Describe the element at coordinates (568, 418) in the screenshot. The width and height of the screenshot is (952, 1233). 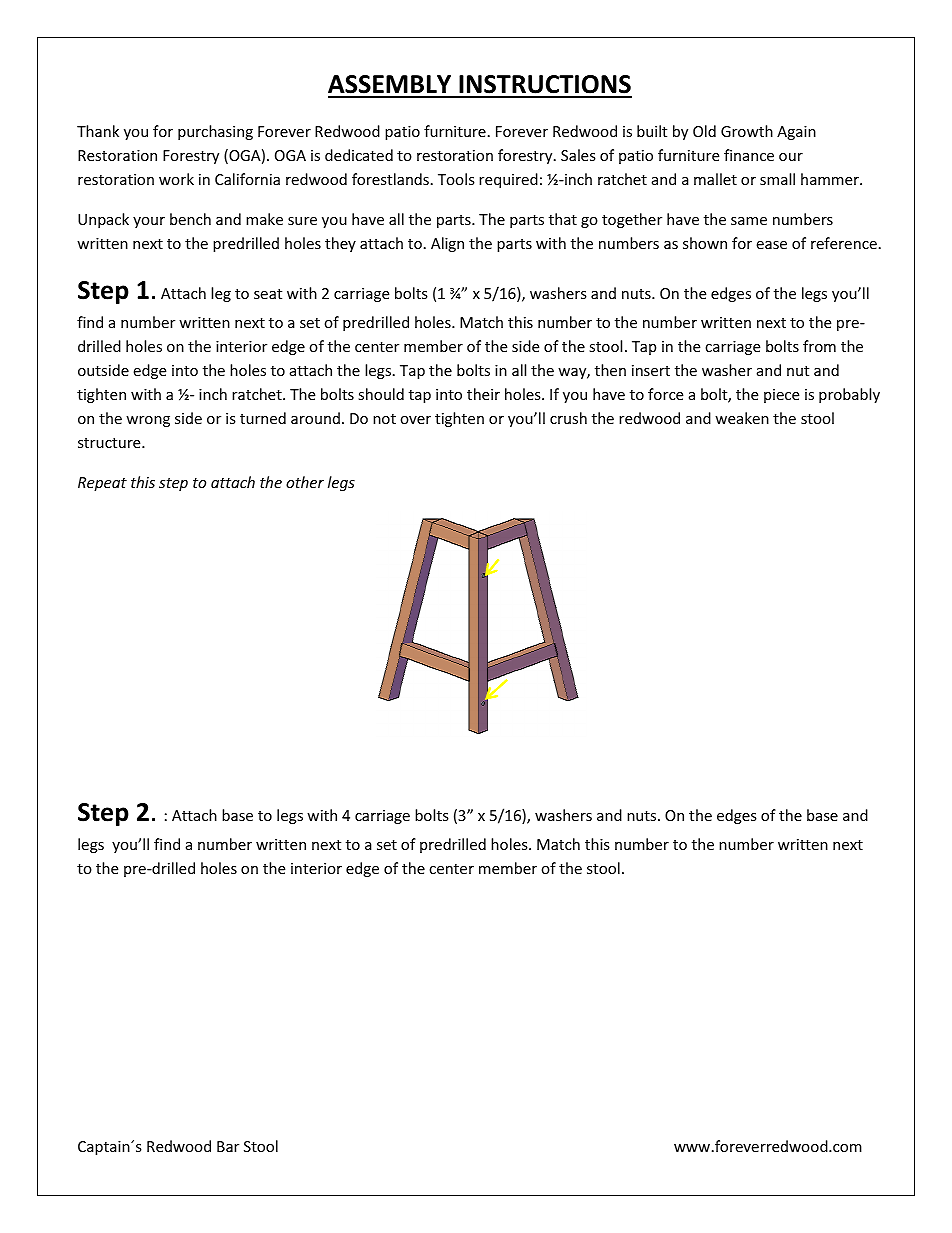
I see `crush` at that location.
